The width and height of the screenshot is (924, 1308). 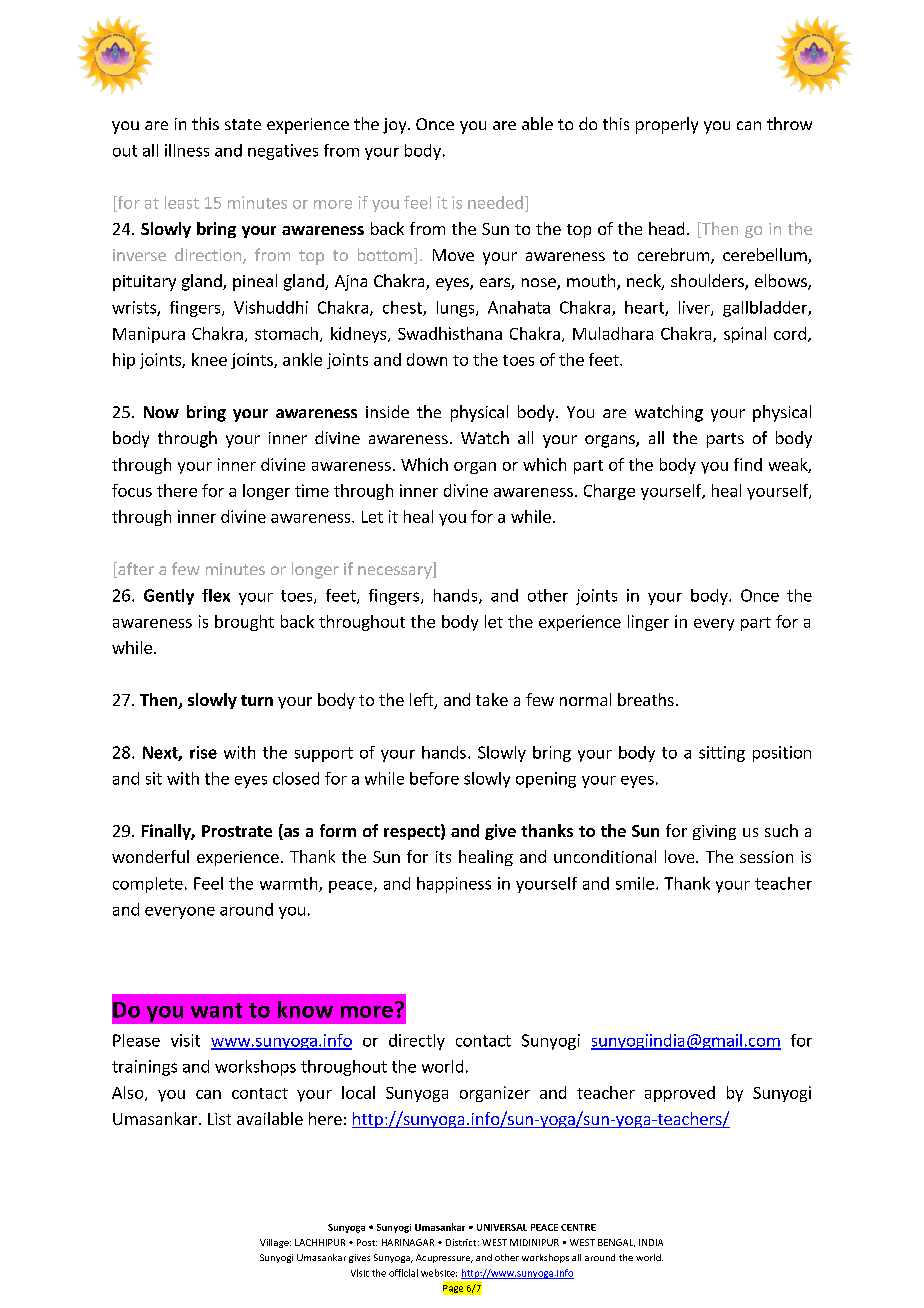 What do you see at coordinates (187, 150) in the screenshot?
I see `illness` at bounding box center [187, 150].
